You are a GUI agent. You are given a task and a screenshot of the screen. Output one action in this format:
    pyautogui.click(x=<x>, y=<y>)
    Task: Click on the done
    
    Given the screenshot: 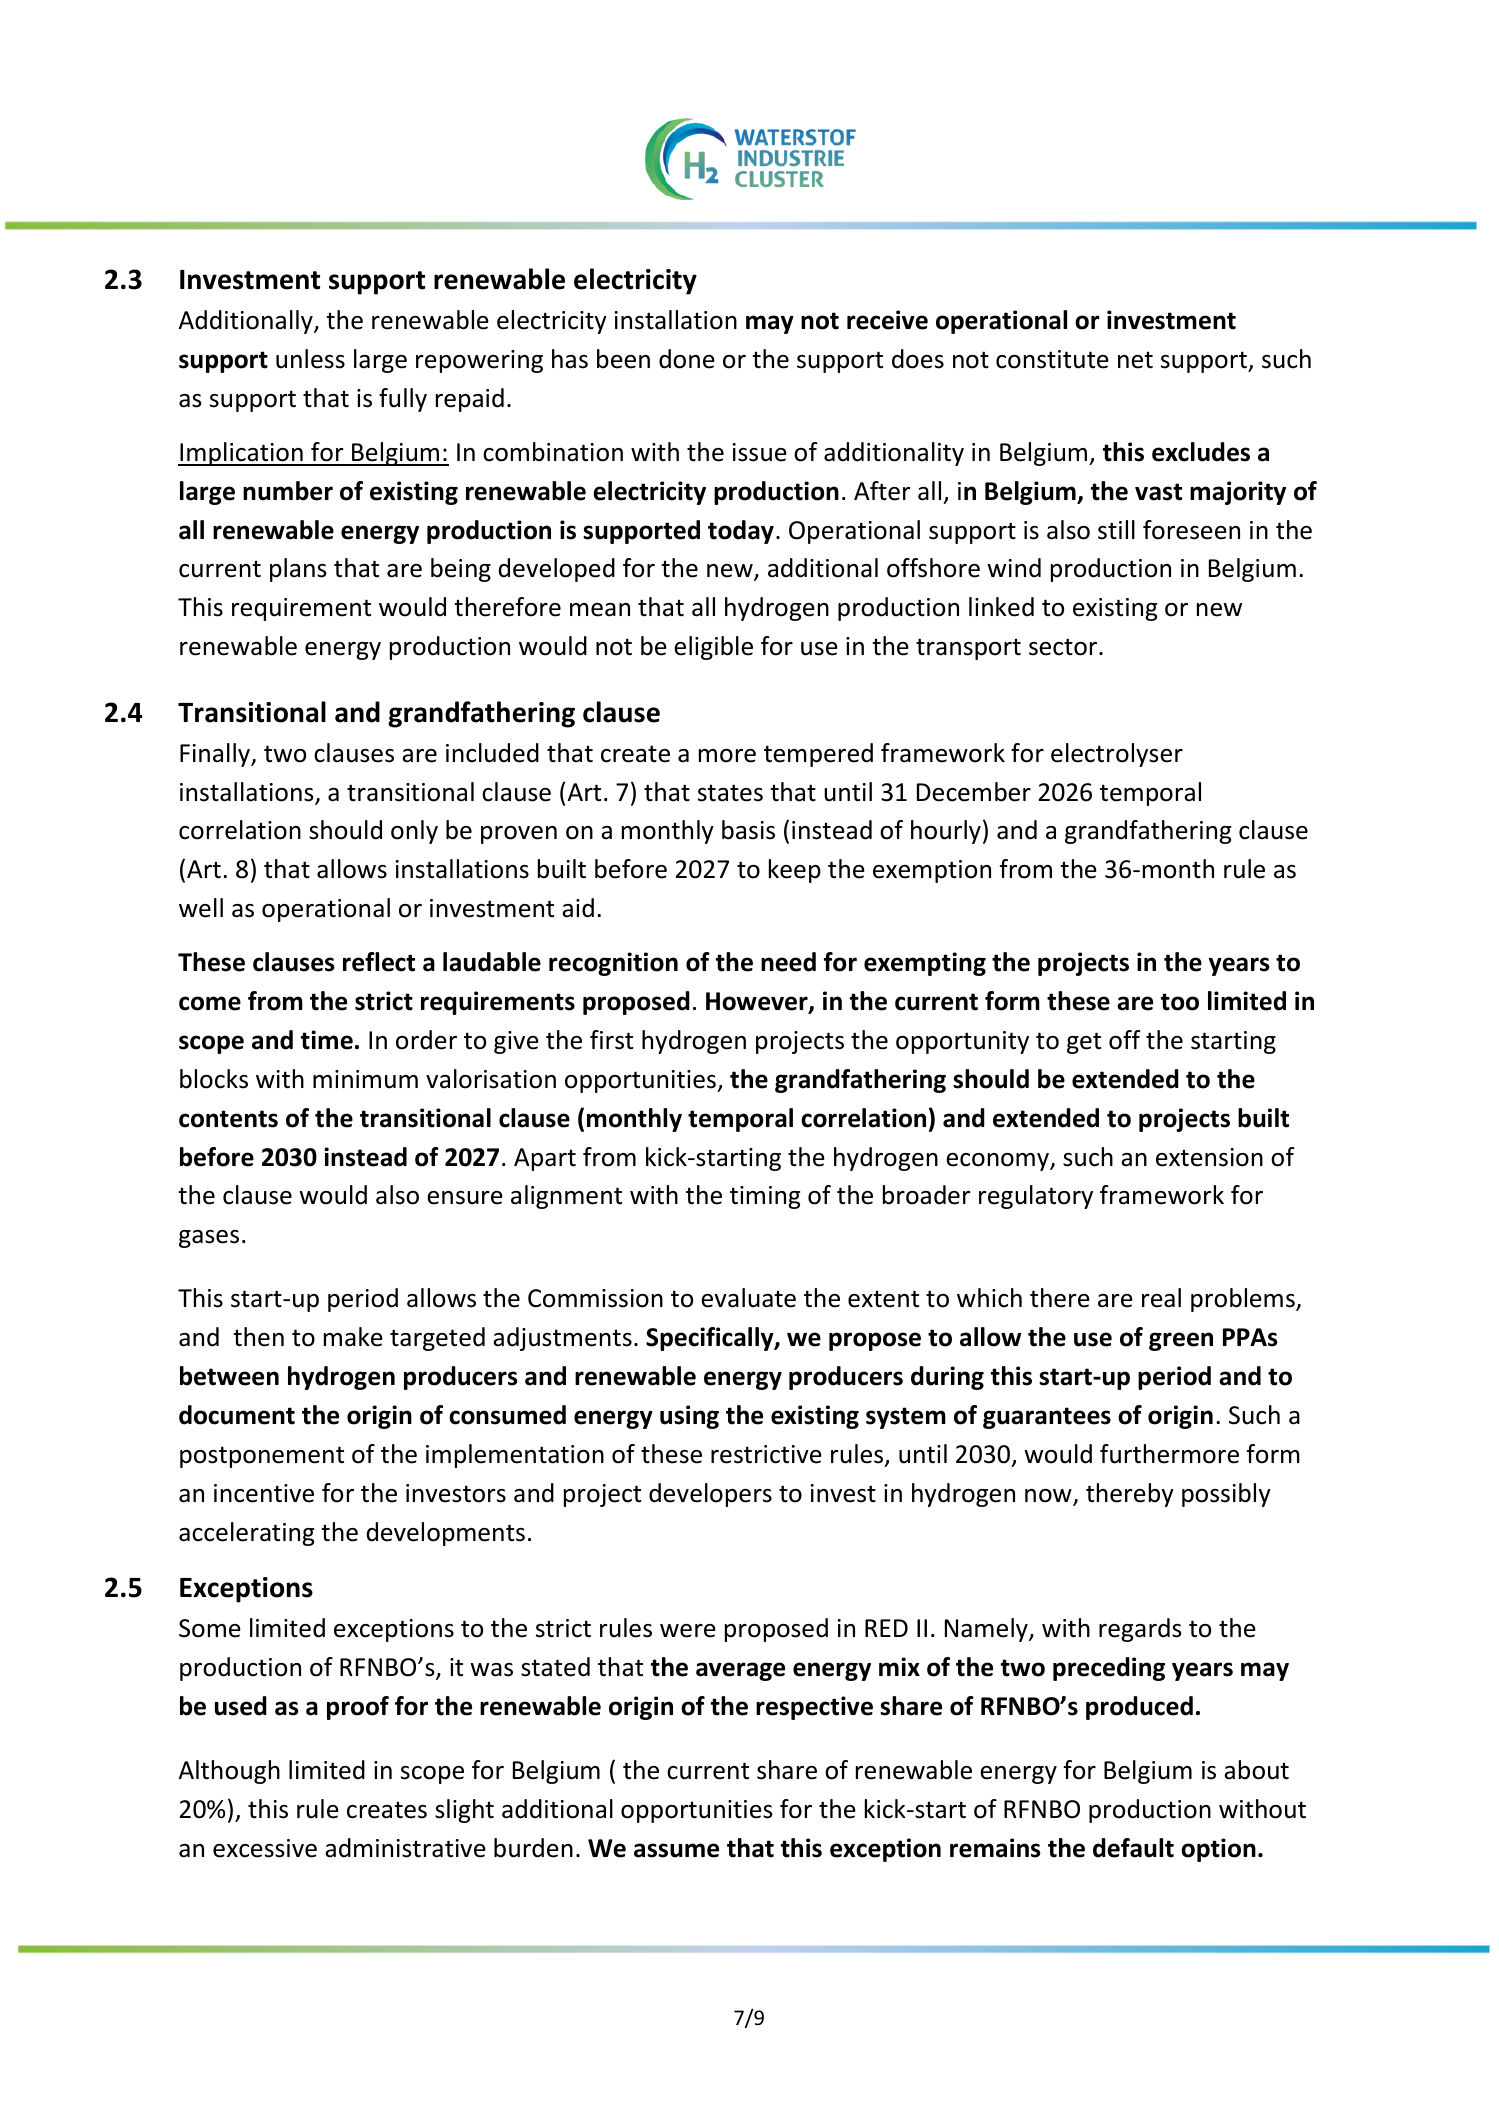 What is the action you would take?
    pyautogui.click(x=687, y=359)
